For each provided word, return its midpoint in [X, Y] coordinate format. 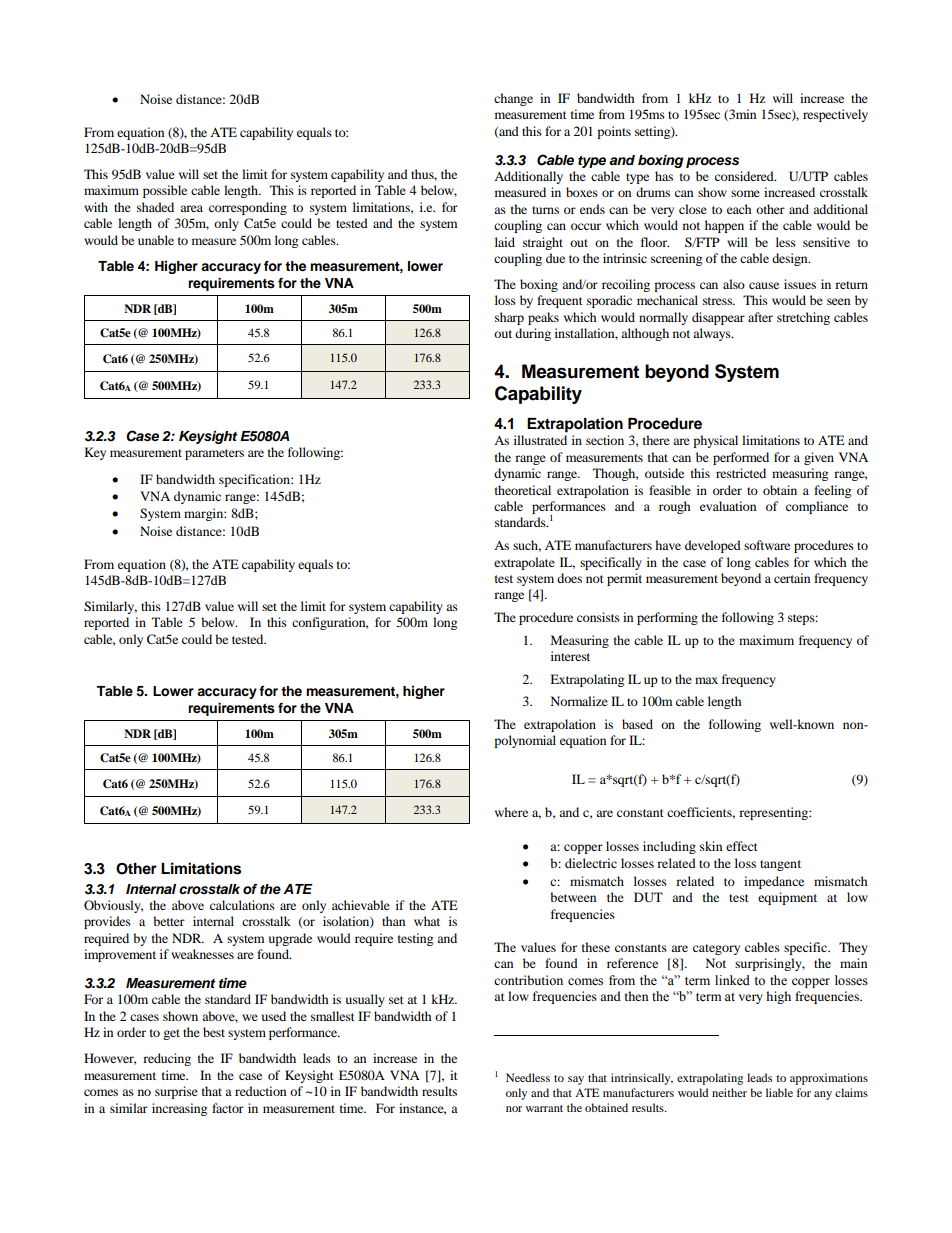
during [533, 334]
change [513, 99]
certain [792, 578]
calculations [242, 905]
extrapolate [524, 563]
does [569, 578]
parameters [214, 454]
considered [745, 176]
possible [165, 191]
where [511, 812]
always [713, 334]
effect [742, 846]
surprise [176, 1092]
